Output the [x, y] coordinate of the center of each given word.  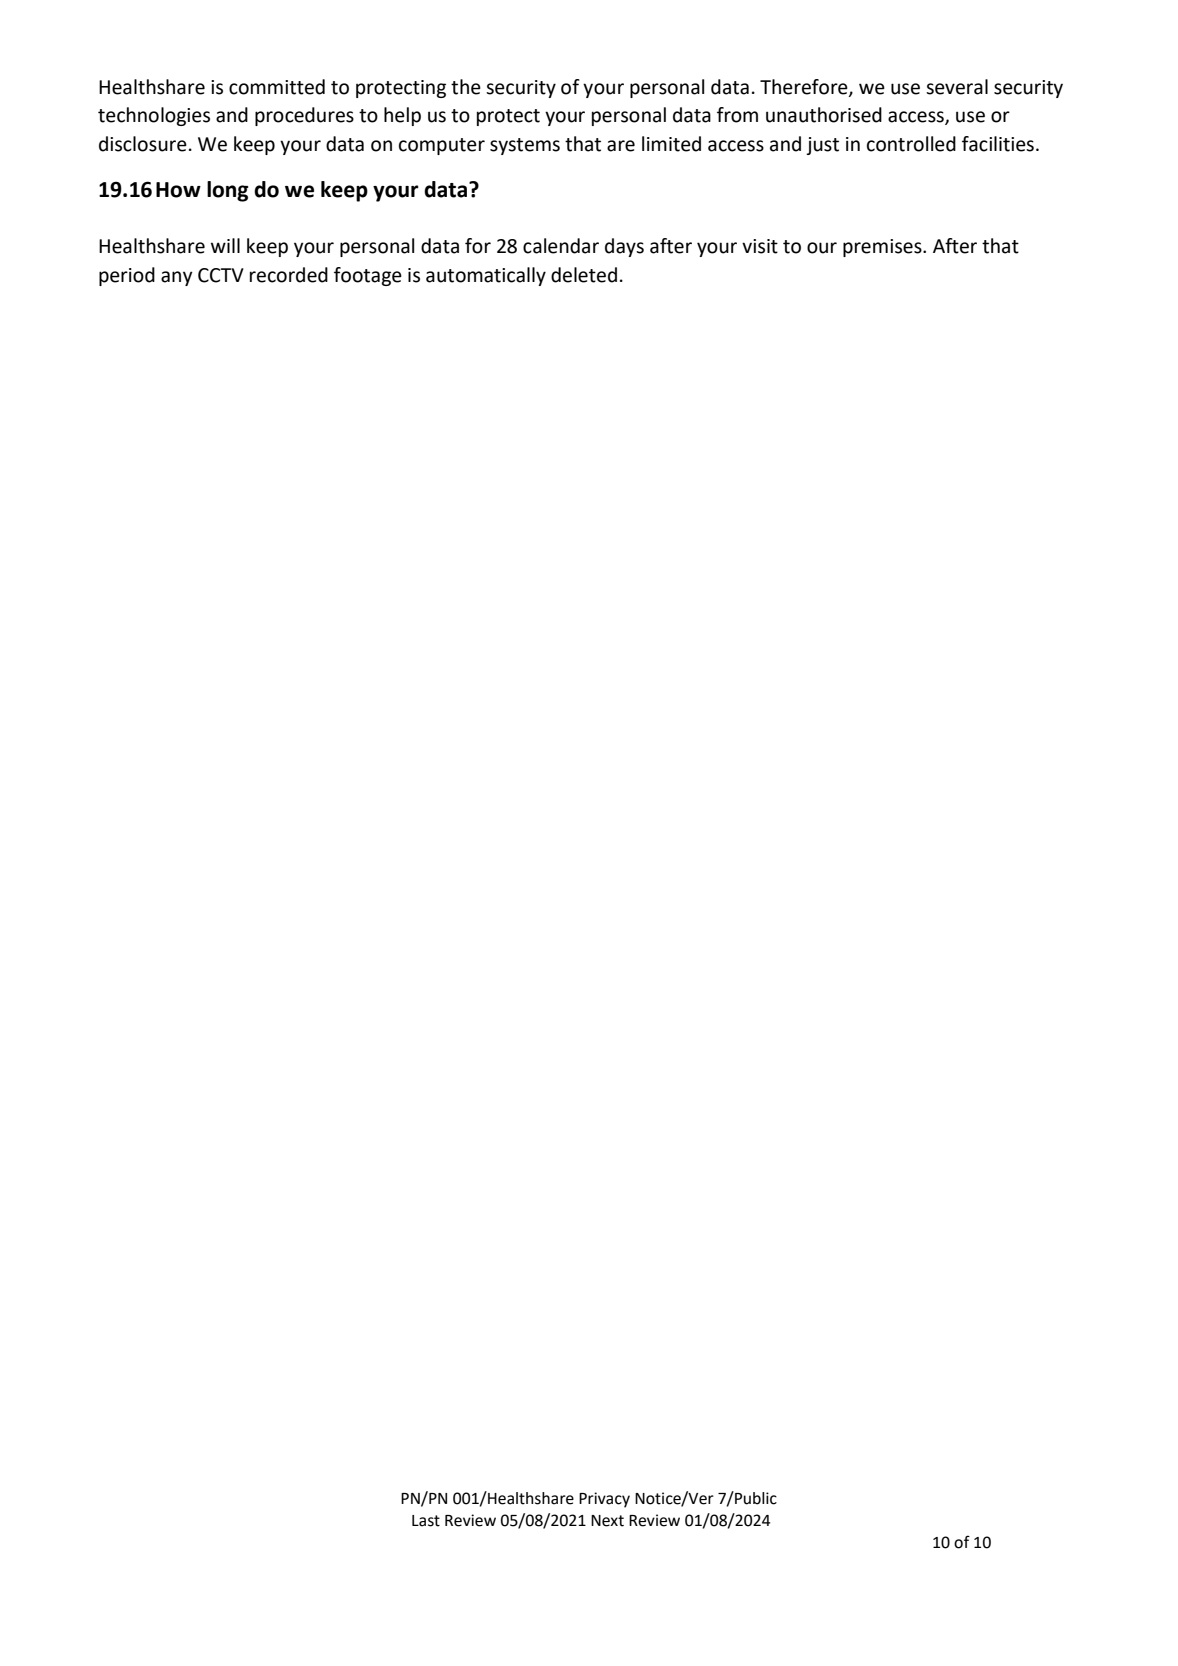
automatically [486, 276]
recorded [289, 275]
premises [883, 248]
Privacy [604, 1500]
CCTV [221, 275]
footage [368, 276]
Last [426, 1521]
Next [607, 1521]
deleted [584, 275]
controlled [911, 144]
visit [760, 246]
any [177, 278]
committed [277, 87]
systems [525, 146]
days [624, 247]
